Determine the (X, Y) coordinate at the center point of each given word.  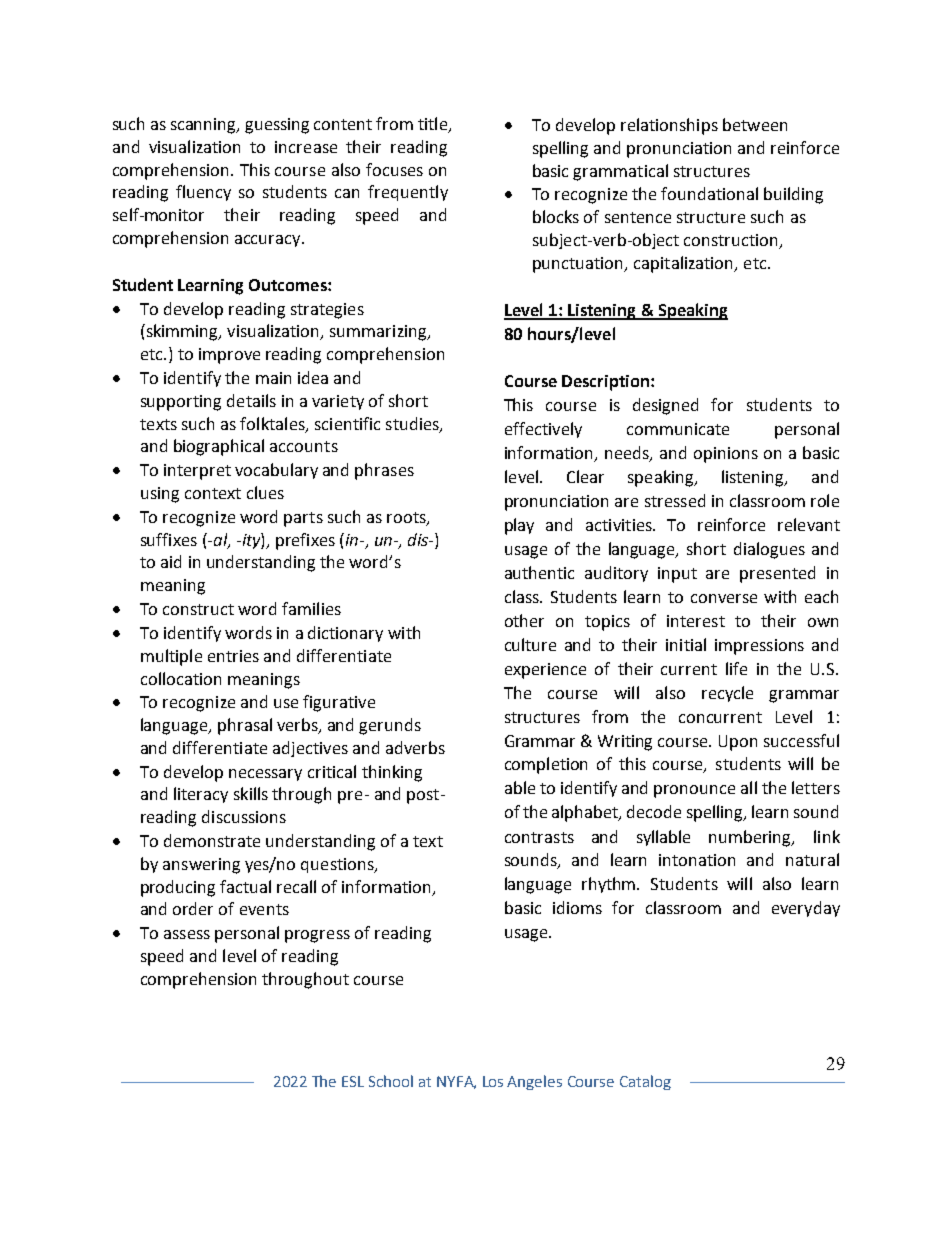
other (524, 620)
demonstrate (212, 840)
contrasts (539, 837)
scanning (205, 126)
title (434, 125)
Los (493, 1081)
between (755, 124)
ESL (353, 1081)
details (251, 400)
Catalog (645, 1082)
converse (724, 598)
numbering (751, 838)
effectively (543, 430)
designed (665, 406)
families (311, 608)
